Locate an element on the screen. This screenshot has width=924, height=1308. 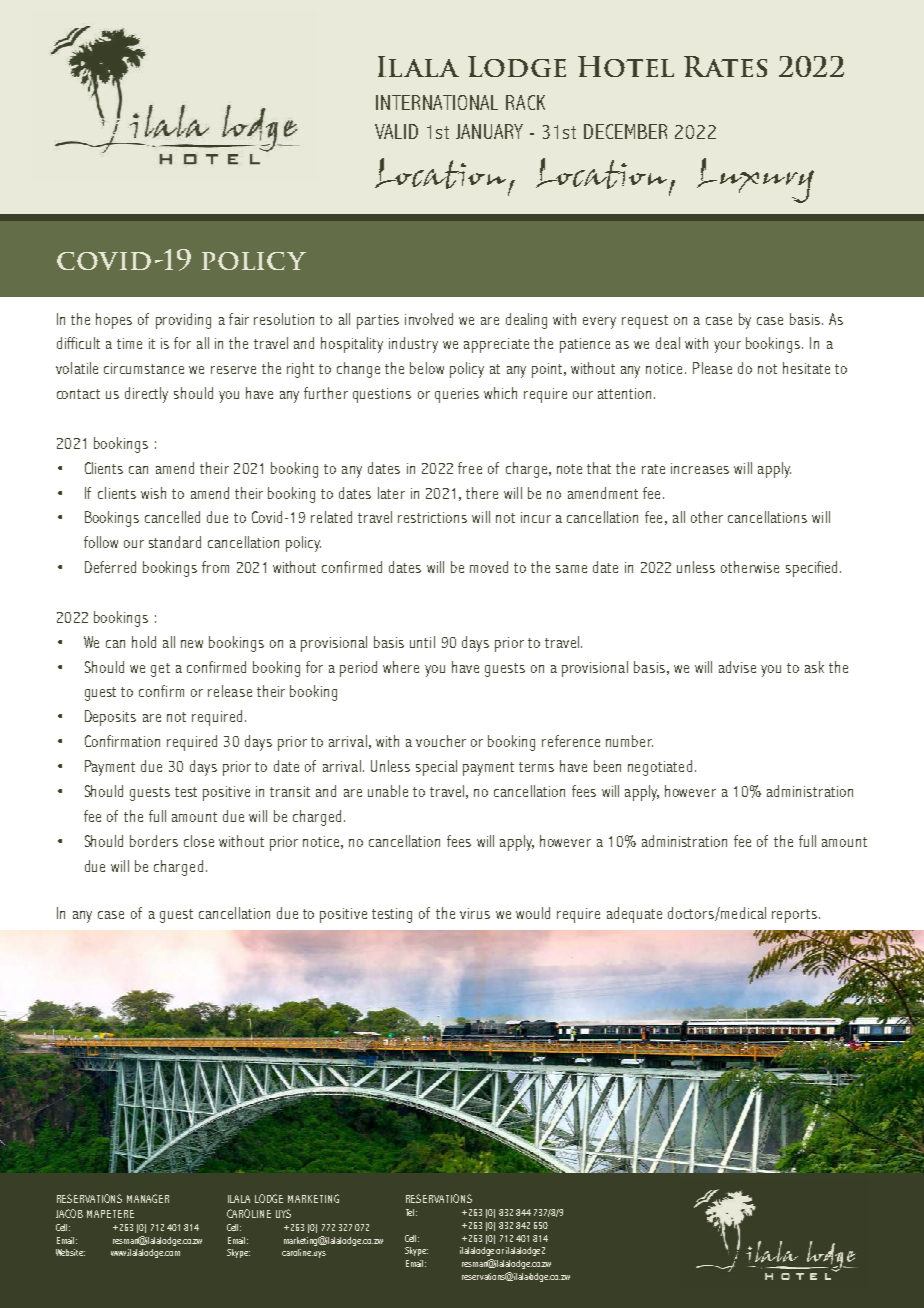
adequate is located at coordinates (634, 915).
